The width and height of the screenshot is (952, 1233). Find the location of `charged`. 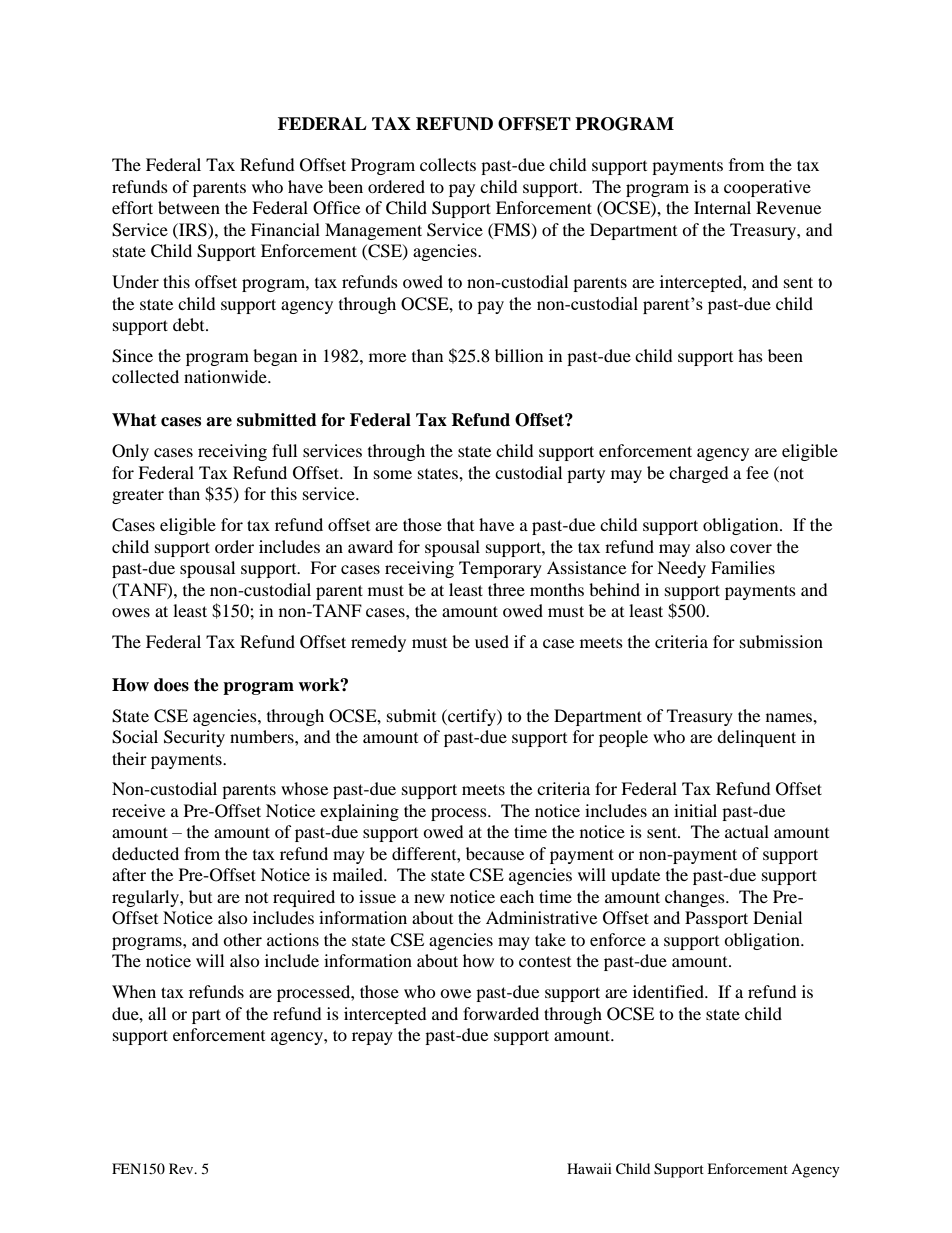

charged is located at coordinates (699, 474).
